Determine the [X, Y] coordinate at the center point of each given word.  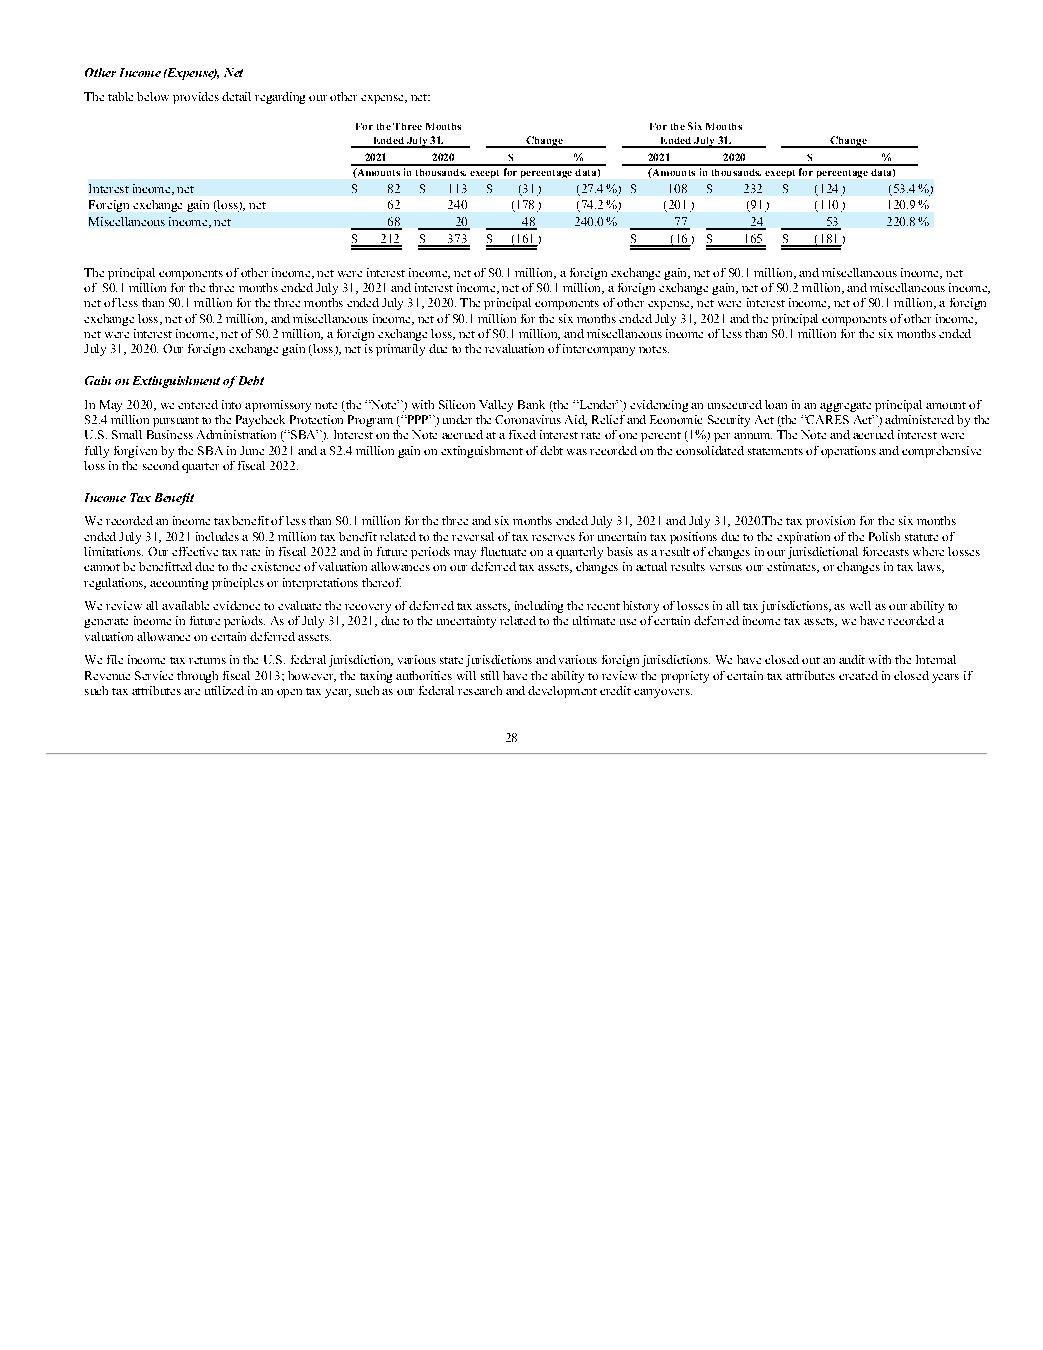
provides [196, 98]
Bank [531, 404]
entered [198, 404]
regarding [280, 98]
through [197, 677]
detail [236, 96]
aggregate [845, 407]
